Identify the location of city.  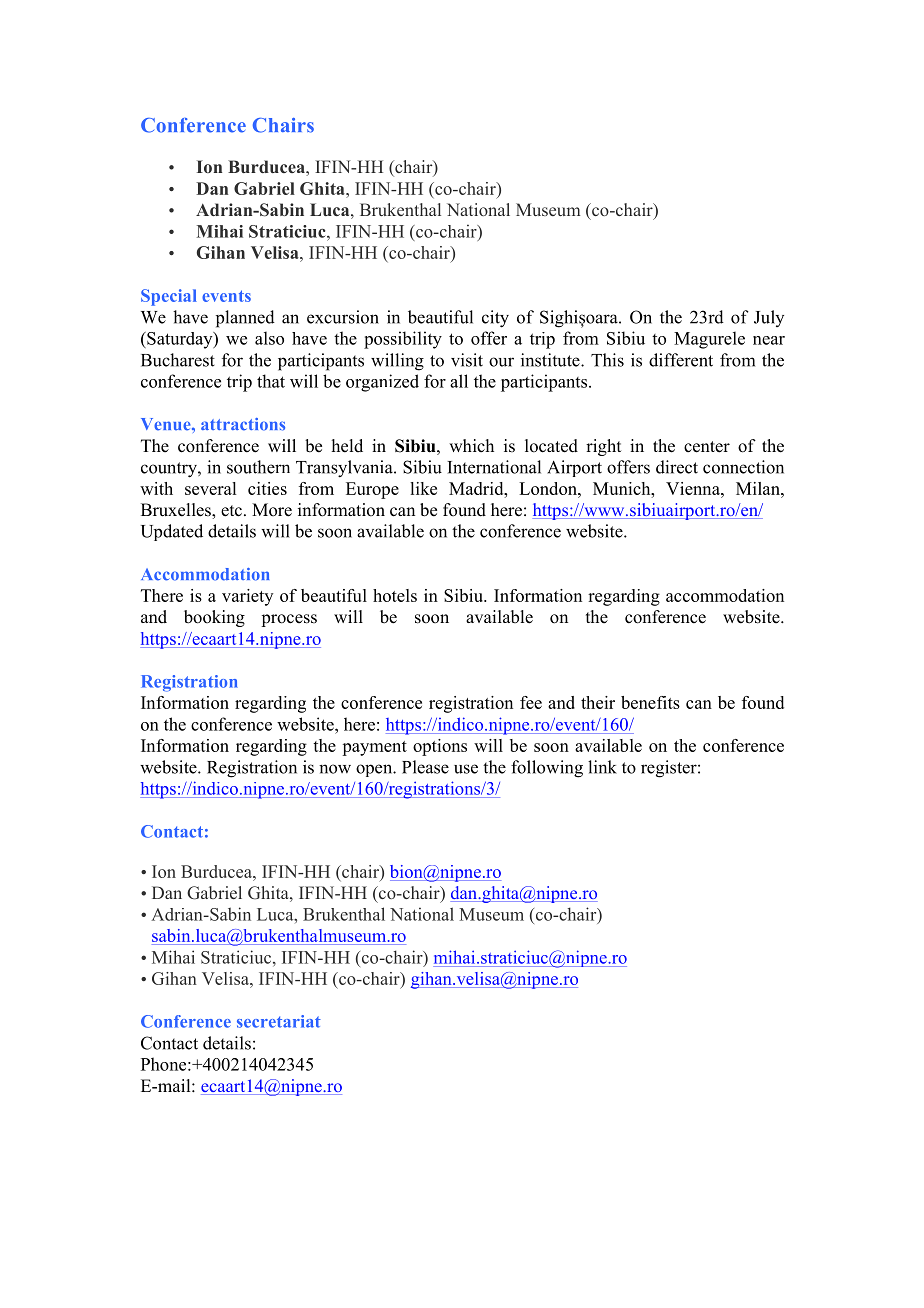
(495, 319).
